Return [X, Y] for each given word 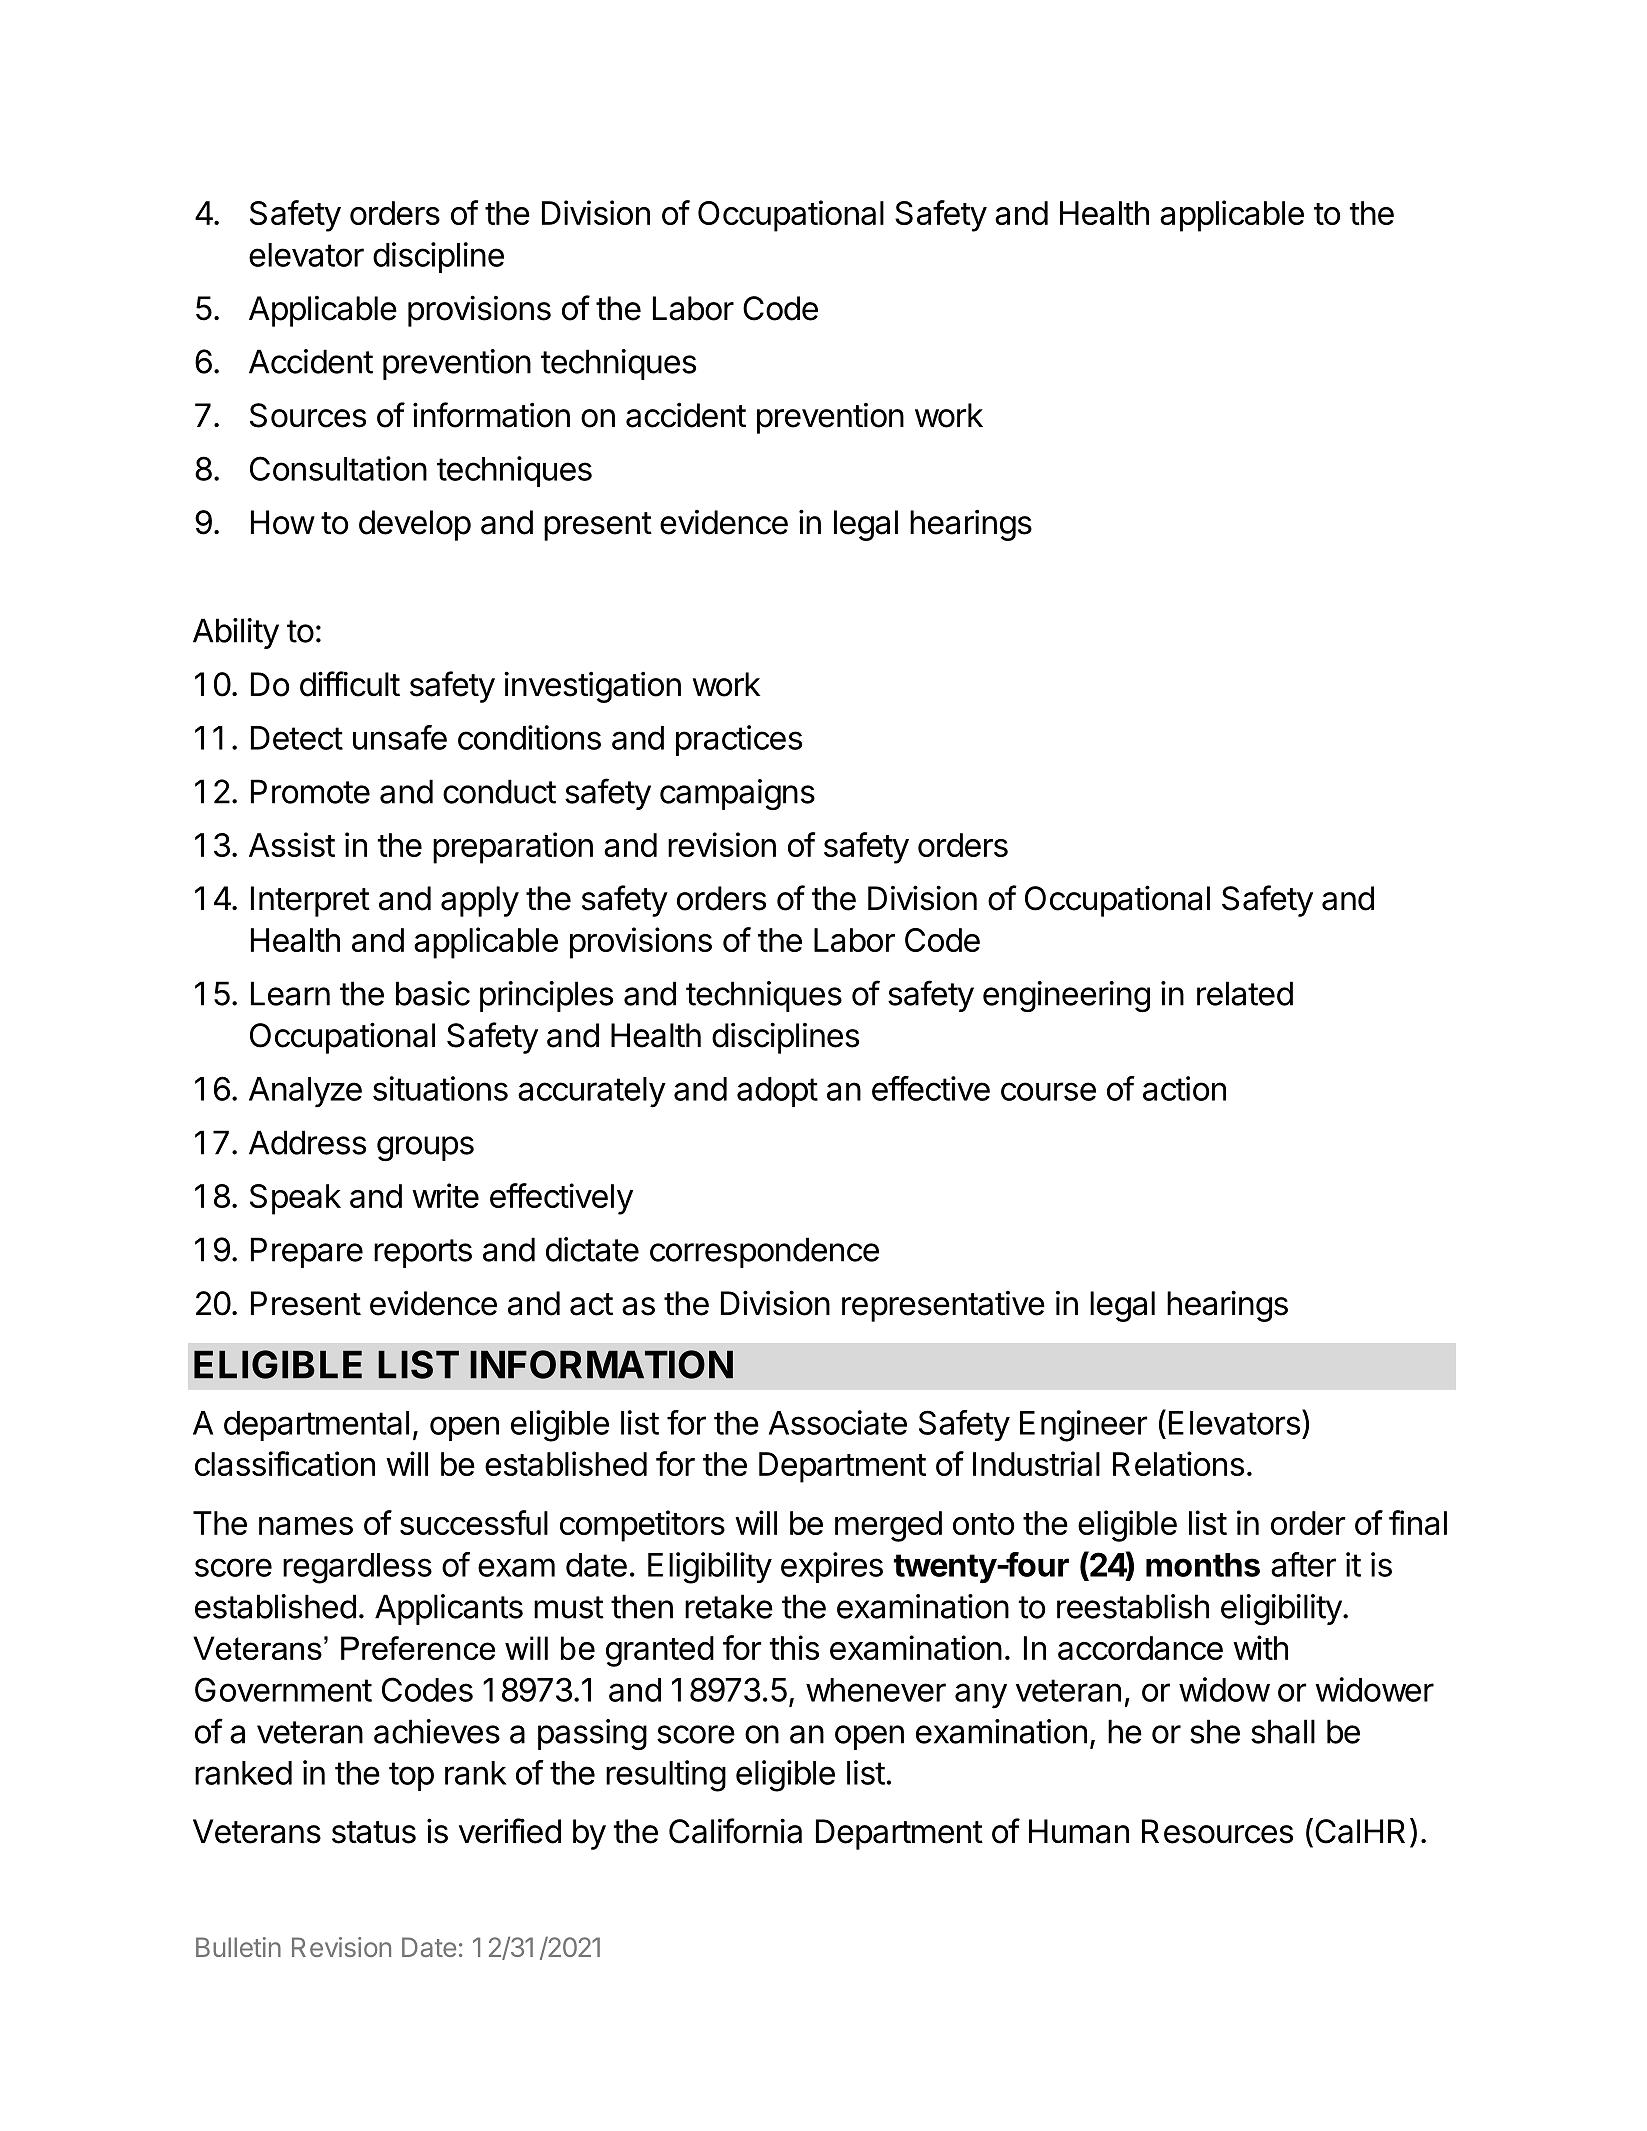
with [1260, 1647]
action [1184, 1088]
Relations [1178, 1463]
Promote [310, 791]
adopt [777, 1092]
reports [423, 1253]
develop [415, 525]
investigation [592, 687]
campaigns [737, 794]
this [794, 1647]
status [374, 1832]
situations [440, 1088]
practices [739, 740]
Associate [838, 1422]
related [1245, 993]
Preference [418, 1648]
